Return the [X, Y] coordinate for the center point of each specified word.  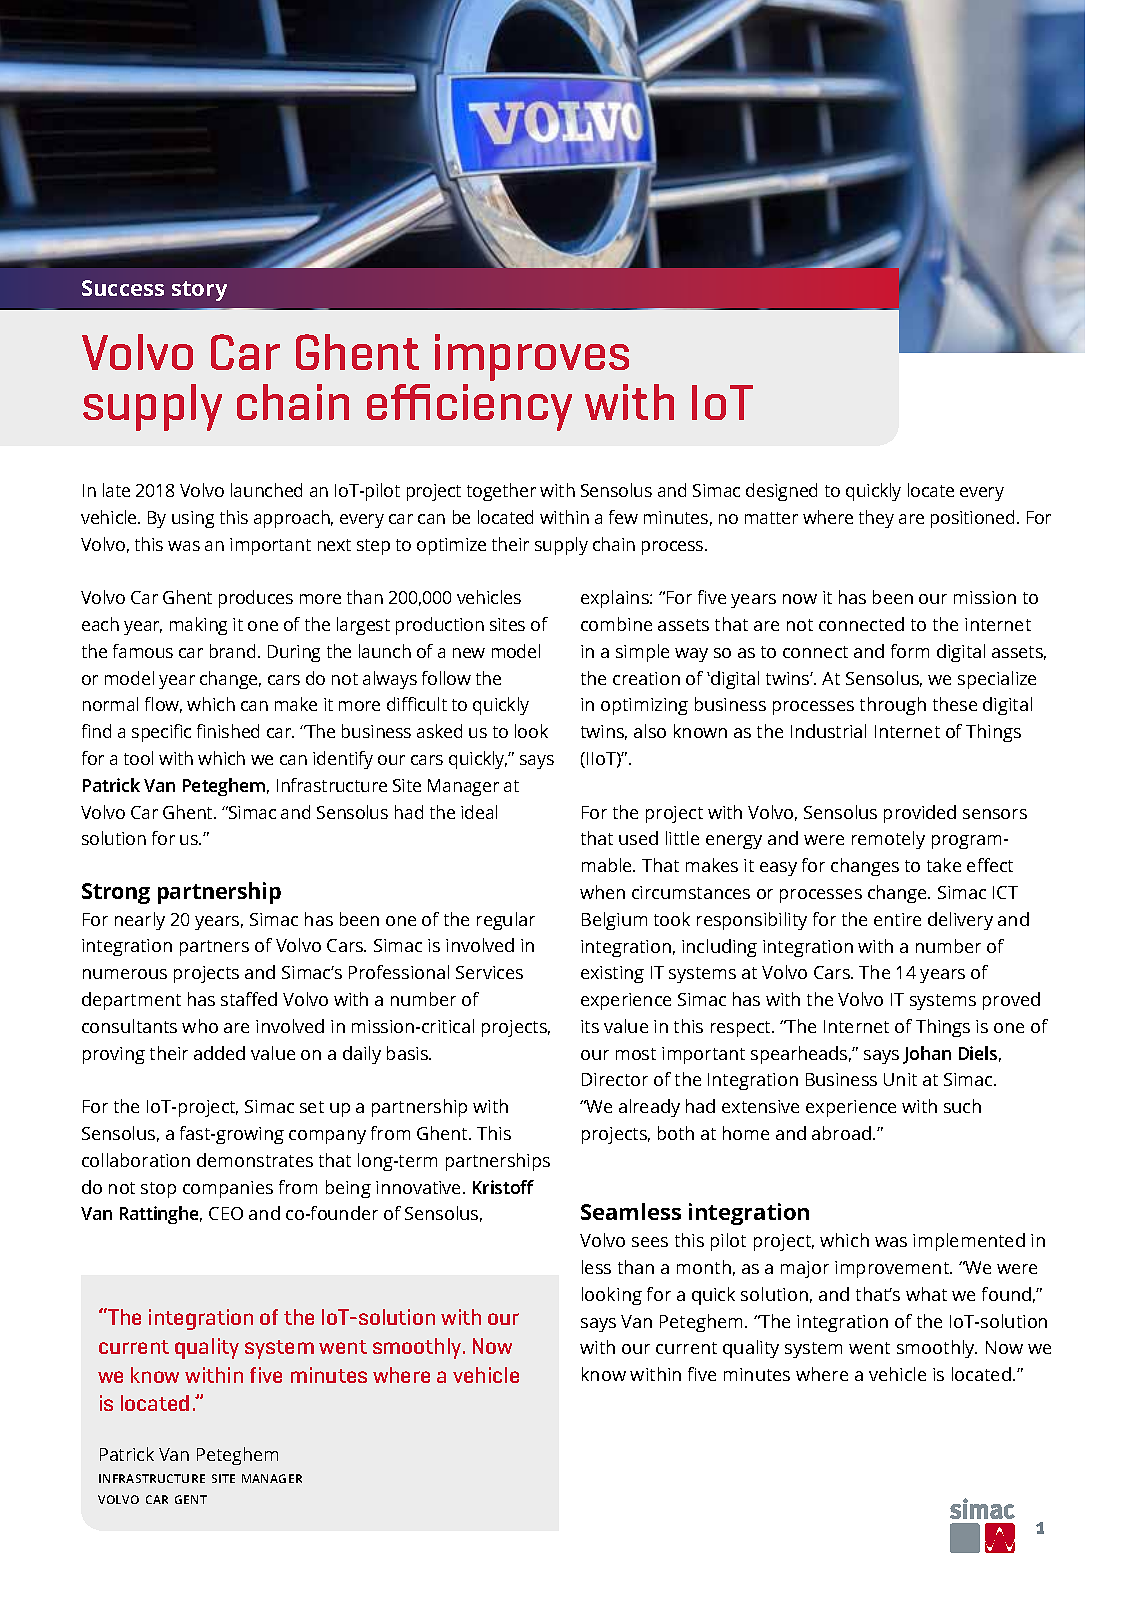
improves [532, 357]
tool [138, 758]
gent [191, 1499]
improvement [893, 1269]
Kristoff [503, 1187]
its [590, 1026]
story [199, 291]
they [876, 519]
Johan [927, 1055]
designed [781, 492]
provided [920, 814]
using [193, 519]
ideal [479, 812]
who [200, 1026]
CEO [226, 1213]
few [623, 517]
